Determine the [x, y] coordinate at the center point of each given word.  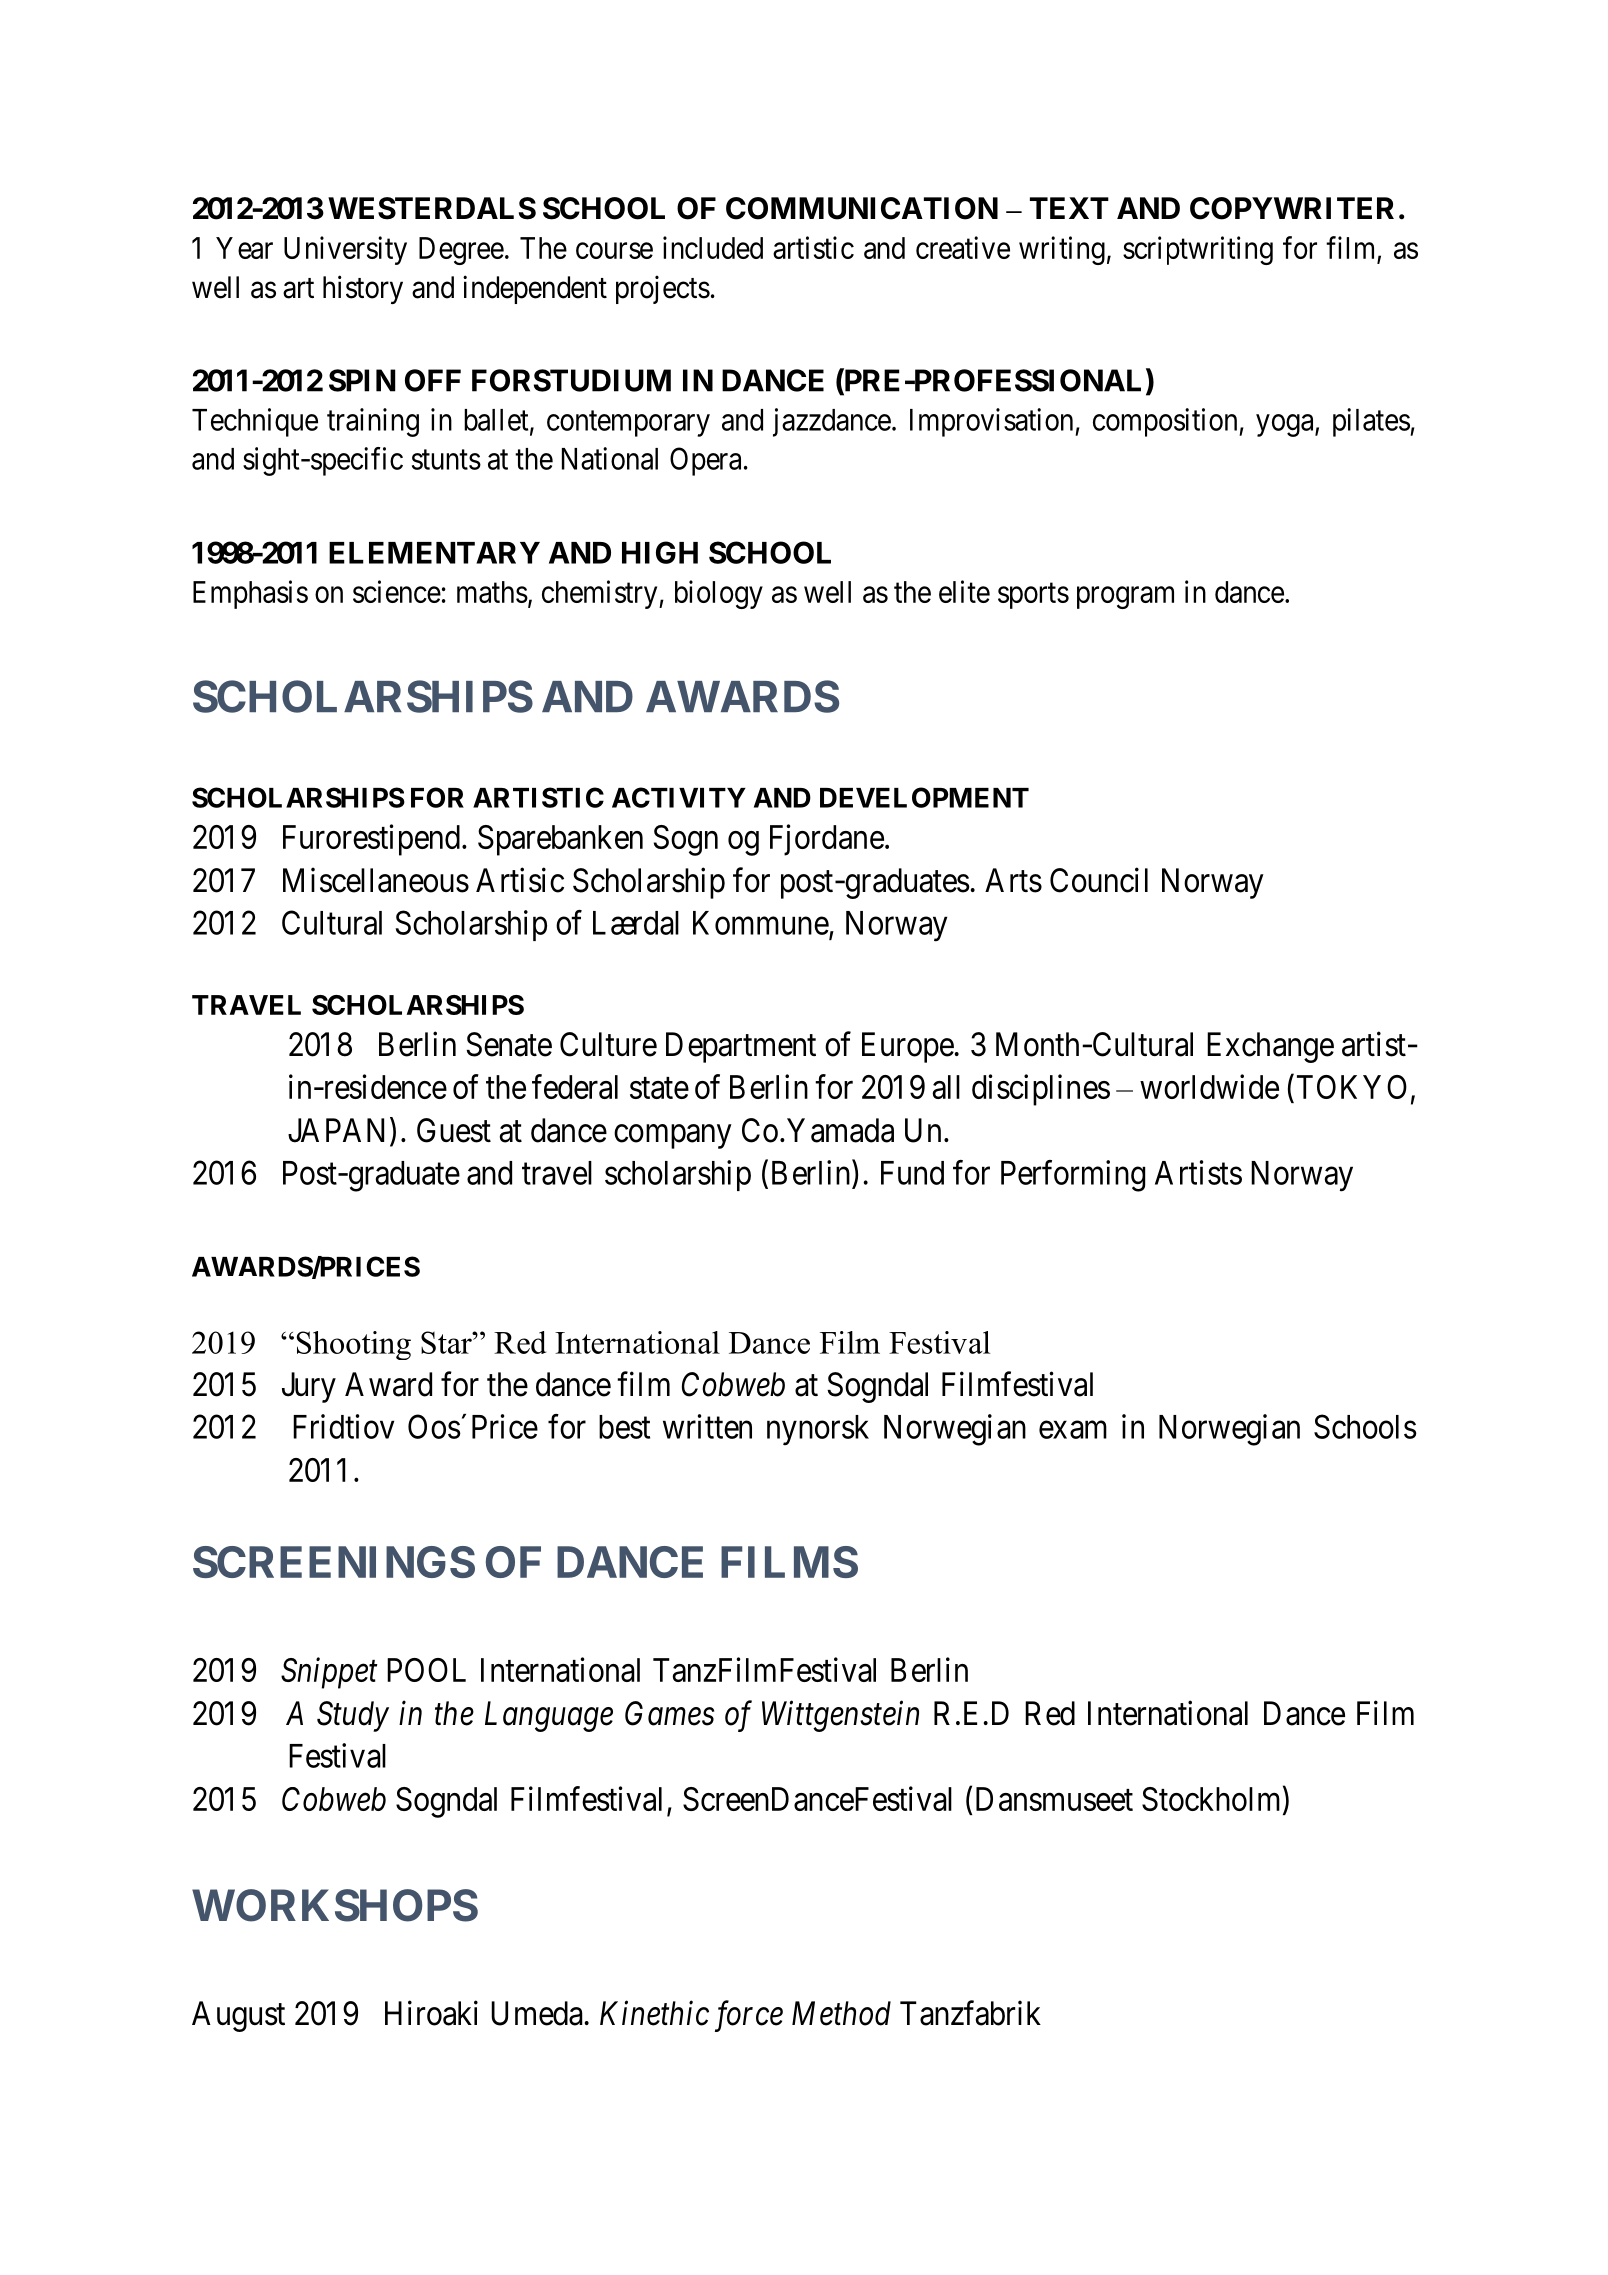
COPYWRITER [1292, 208]
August [238, 2016]
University [345, 250]
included [713, 247]
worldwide [1209, 1086]
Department [741, 1047]
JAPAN [336, 1130]
